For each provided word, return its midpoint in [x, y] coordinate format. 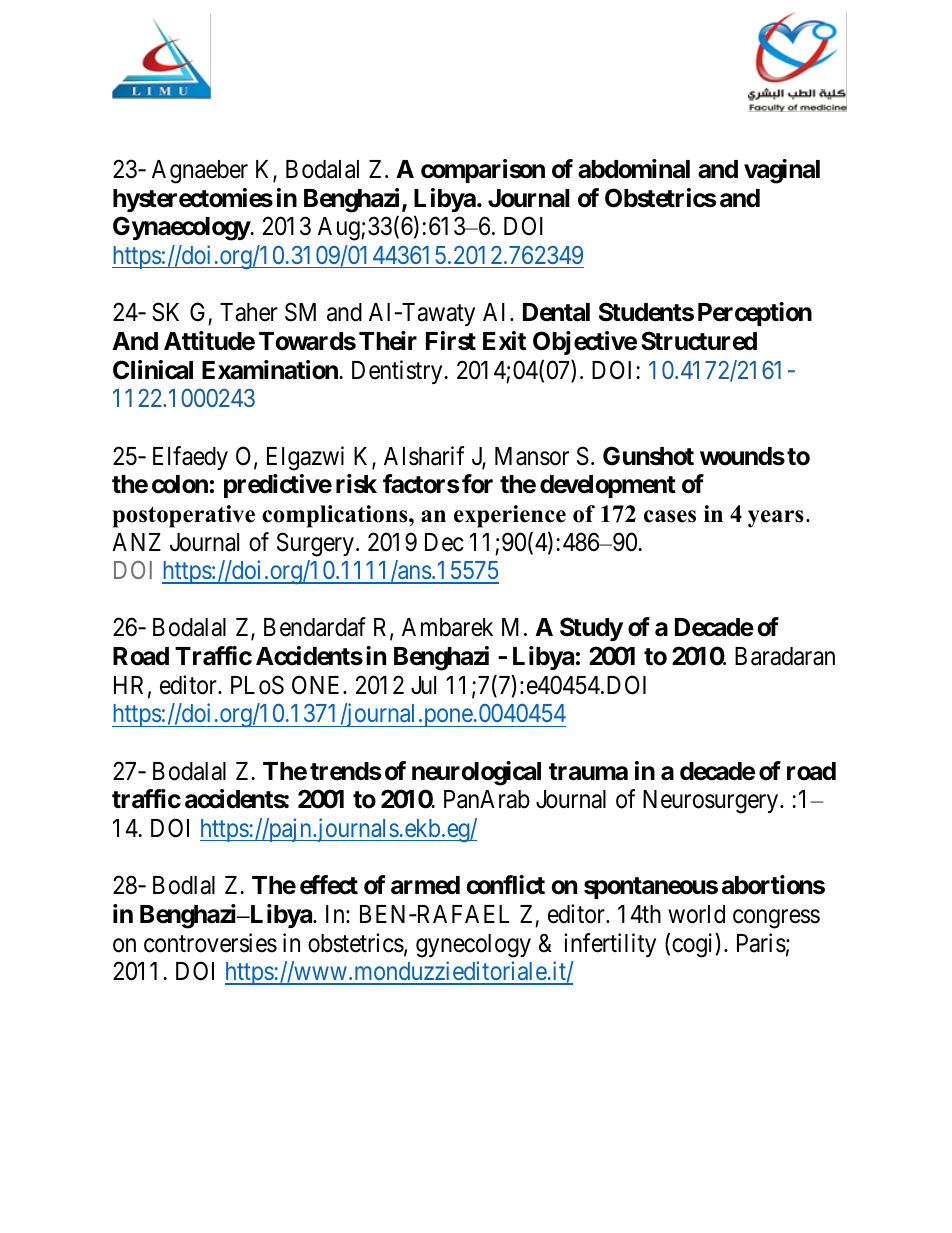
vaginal [782, 171]
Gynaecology [182, 228]
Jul [423, 685]
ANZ [136, 542]
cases [670, 516]
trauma [588, 772]
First [451, 341]
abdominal [634, 169]
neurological [476, 773]
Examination [270, 370]
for [477, 484]
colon [180, 484]
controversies [210, 943]
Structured [699, 341]
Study [591, 629]
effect [329, 885]
